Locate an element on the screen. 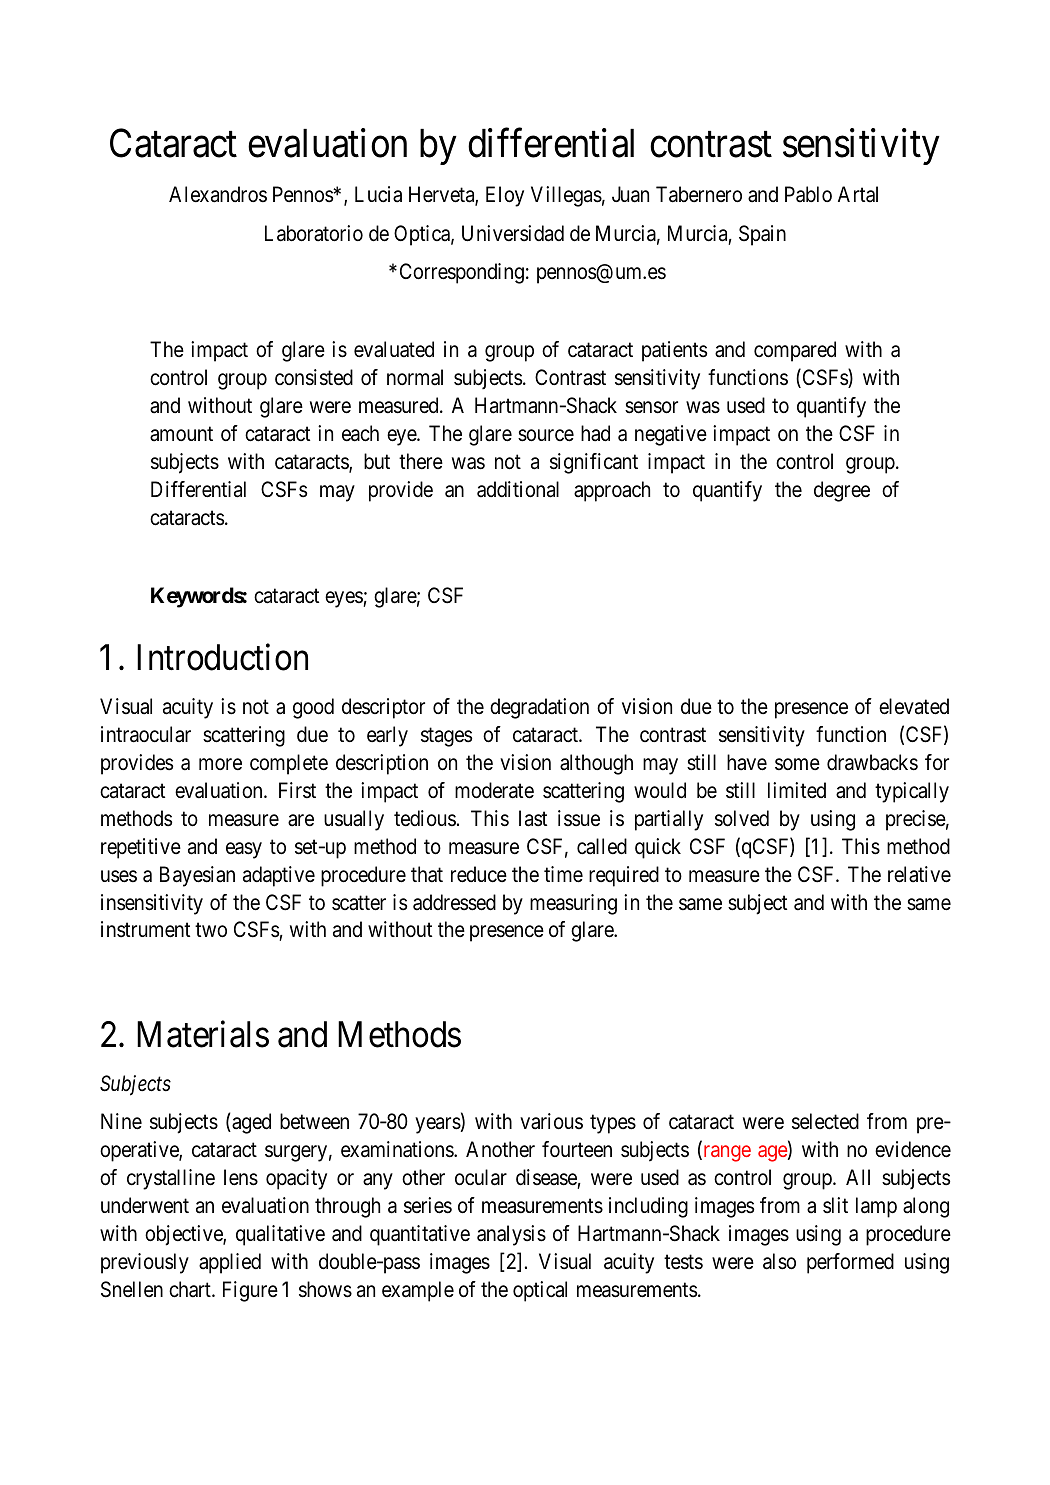  more is located at coordinates (220, 764).
